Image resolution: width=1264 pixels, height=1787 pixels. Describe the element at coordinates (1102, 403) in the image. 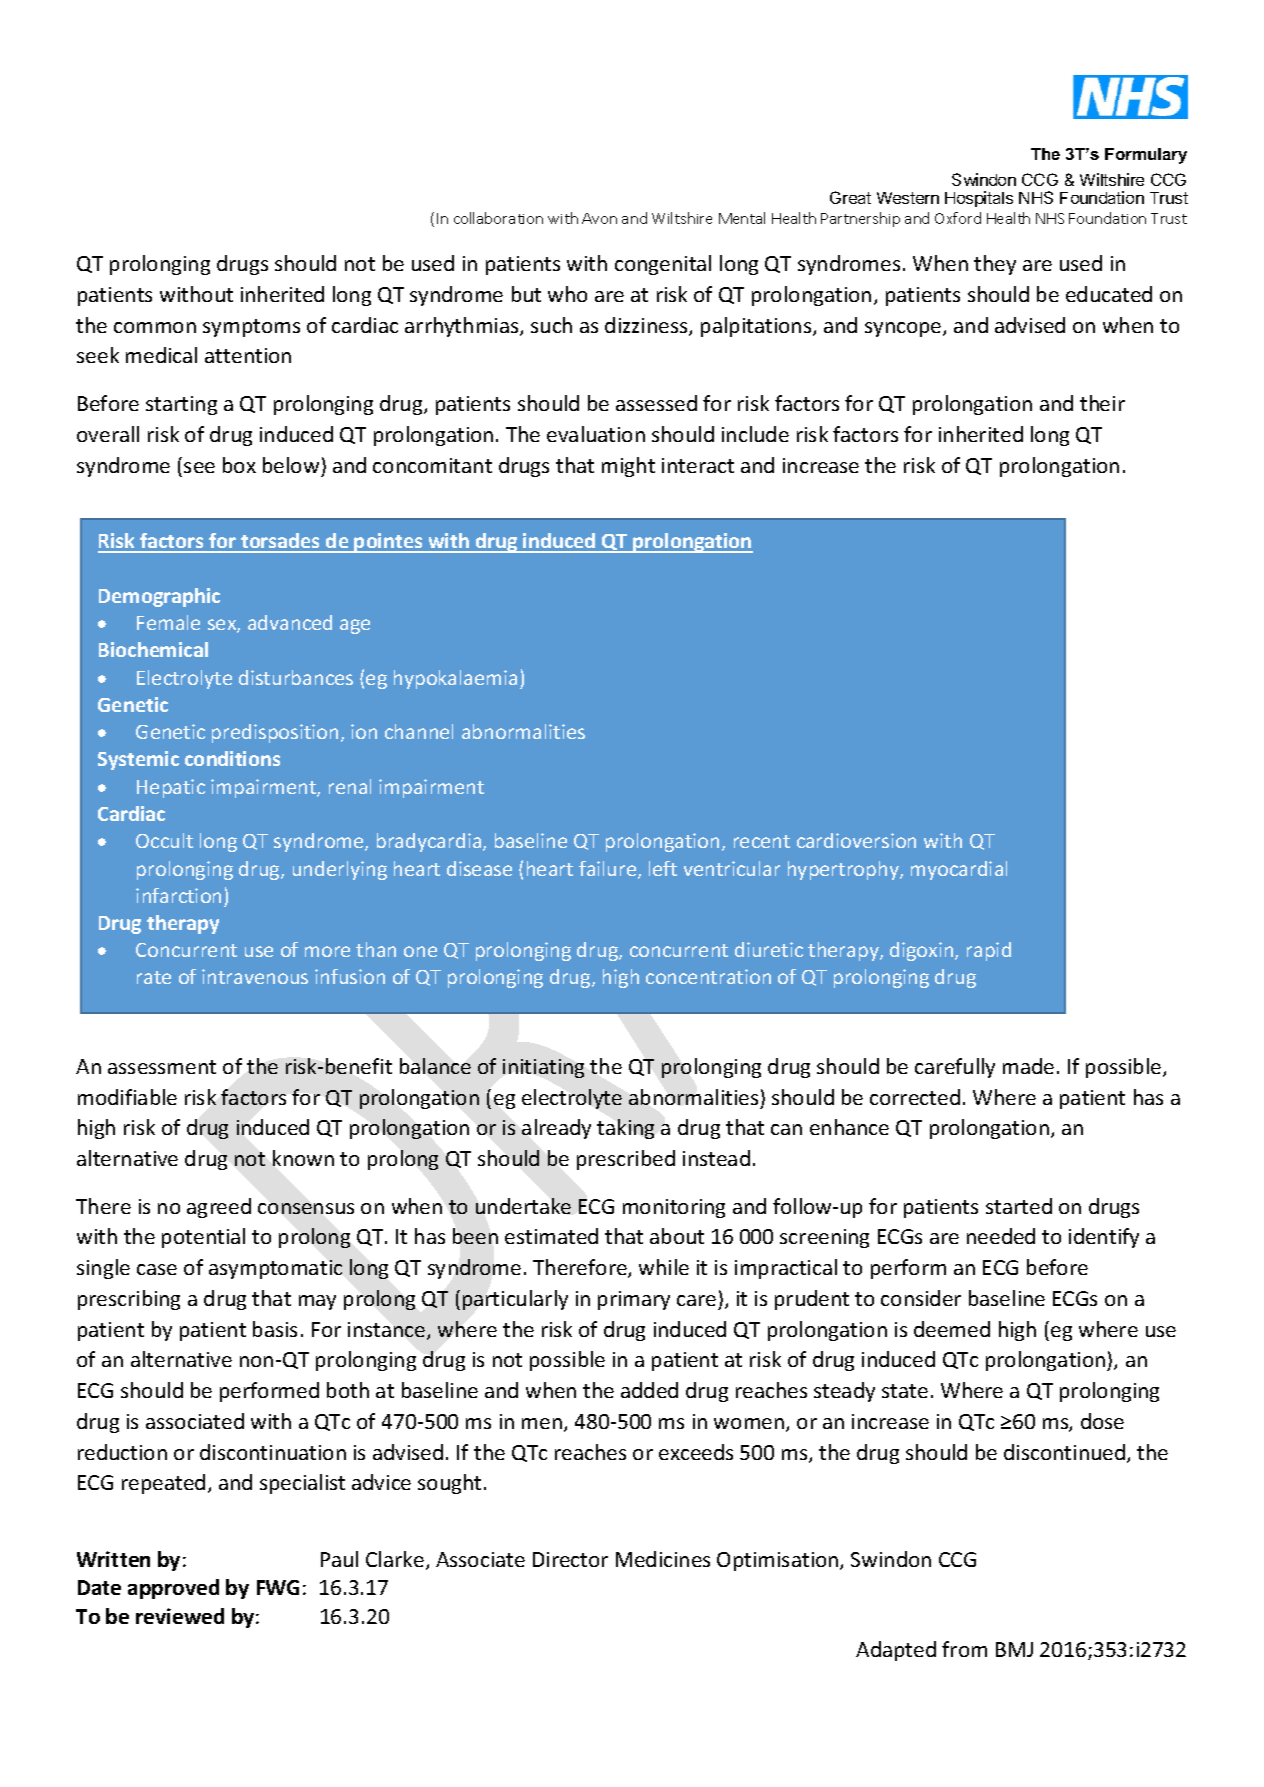

I see `their` at that location.
